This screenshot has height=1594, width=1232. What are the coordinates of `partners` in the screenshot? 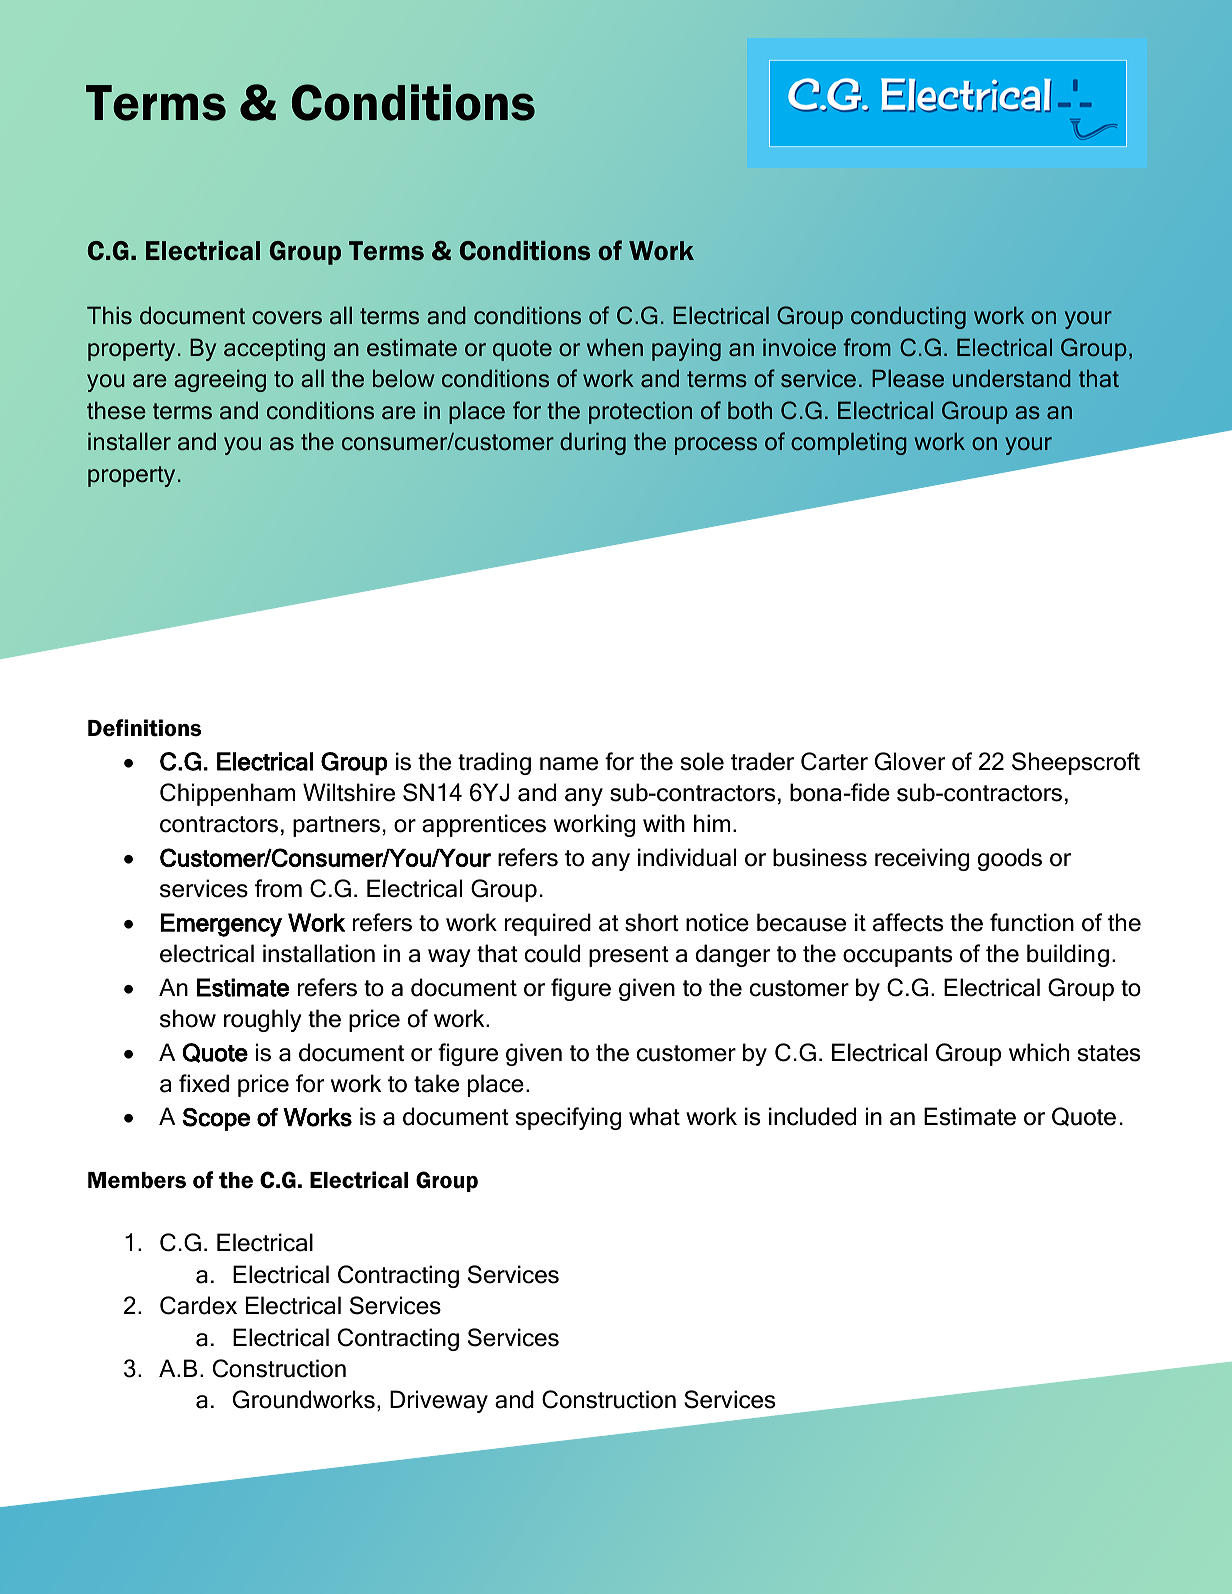 It's located at (336, 826).
